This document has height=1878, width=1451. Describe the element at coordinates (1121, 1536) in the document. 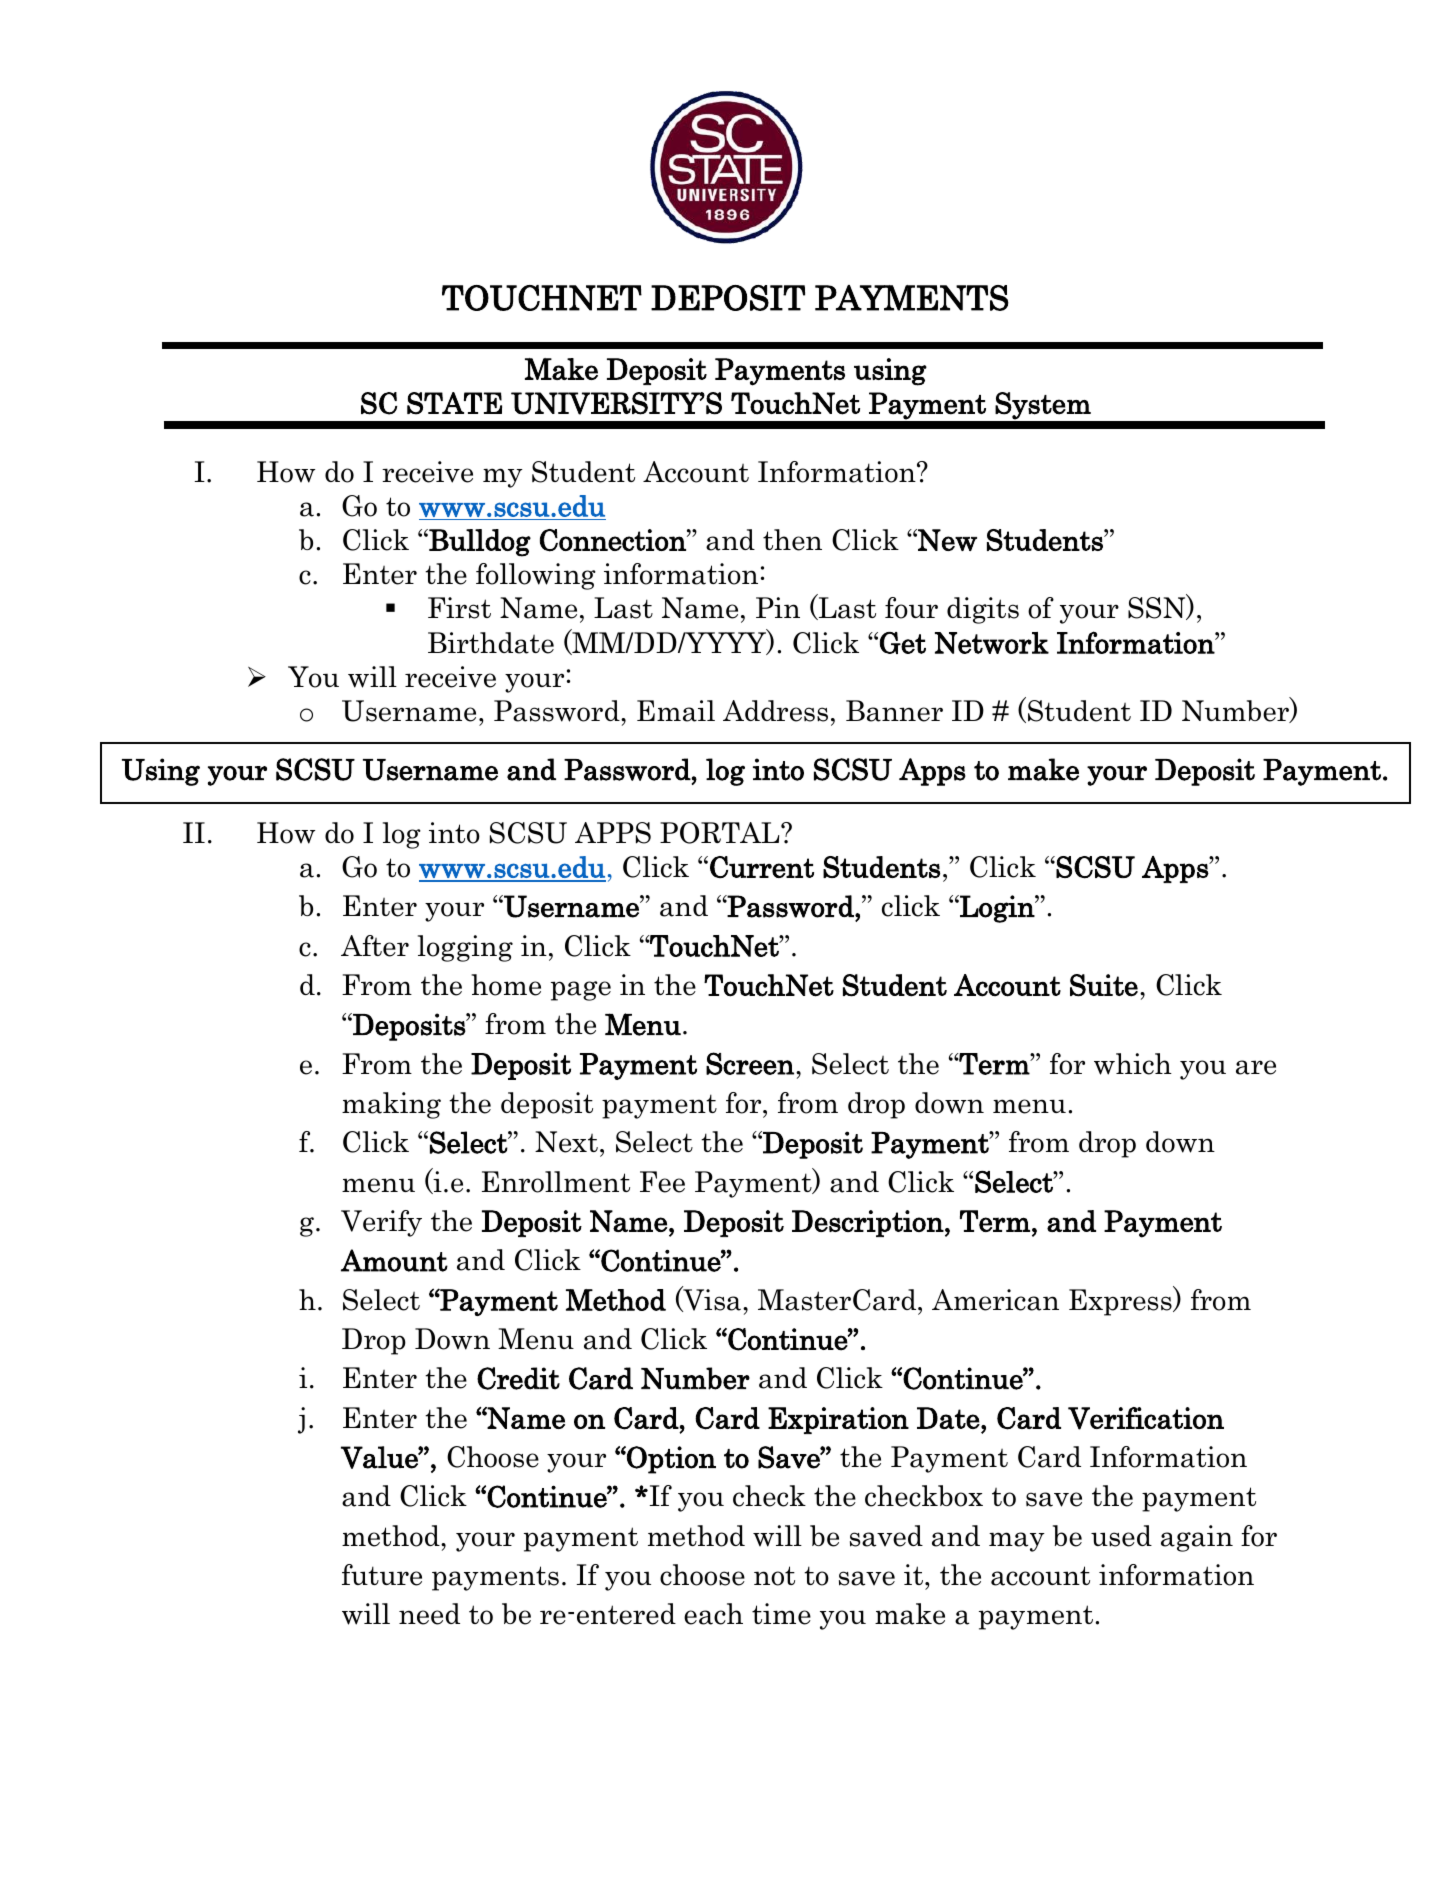

I see `used` at that location.
